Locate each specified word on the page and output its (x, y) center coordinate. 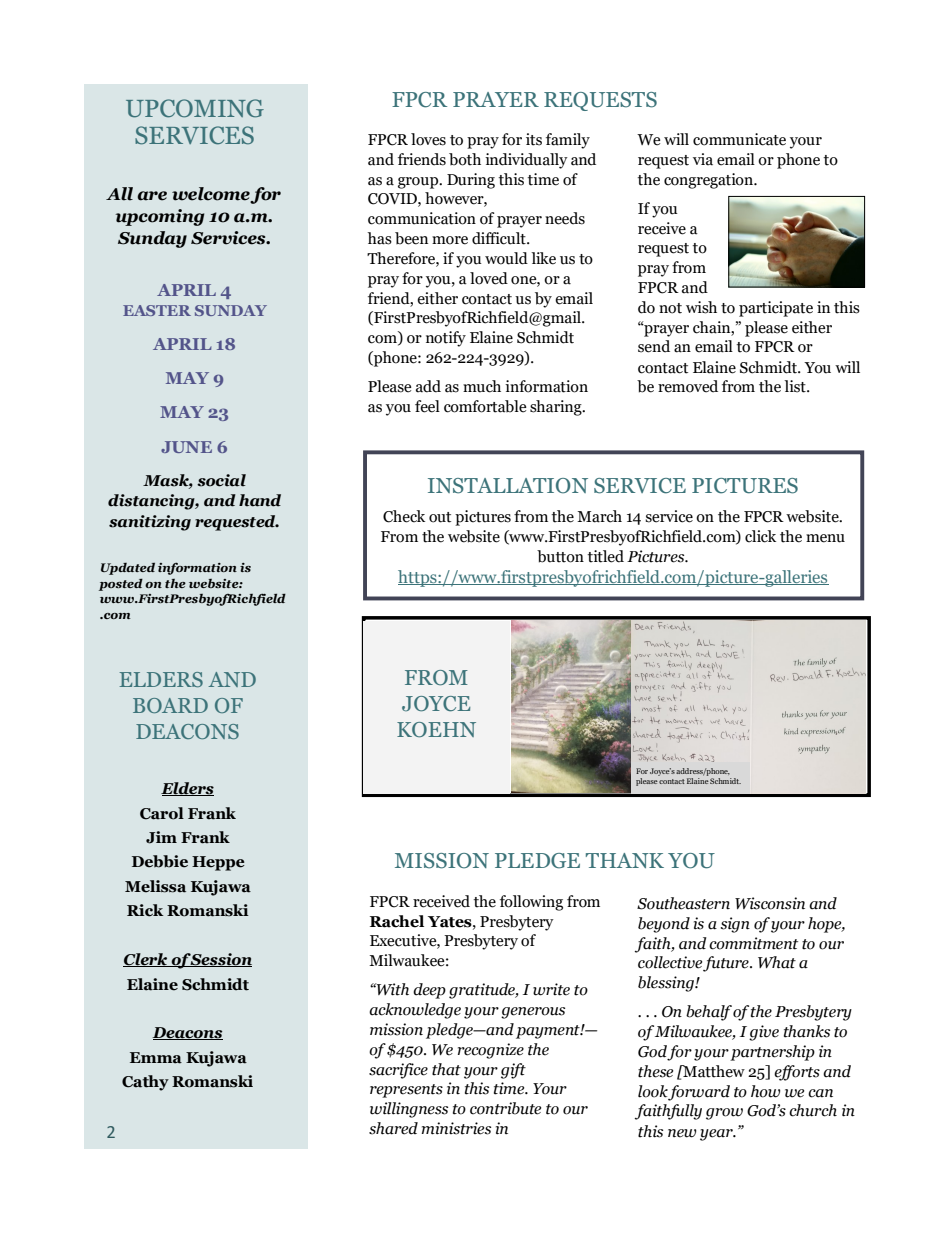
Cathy (145, 1083)
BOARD (170, 705)
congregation (710, 181)
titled (605, 556)
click (760, 536)
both (465, 159)
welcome (211, 195)
